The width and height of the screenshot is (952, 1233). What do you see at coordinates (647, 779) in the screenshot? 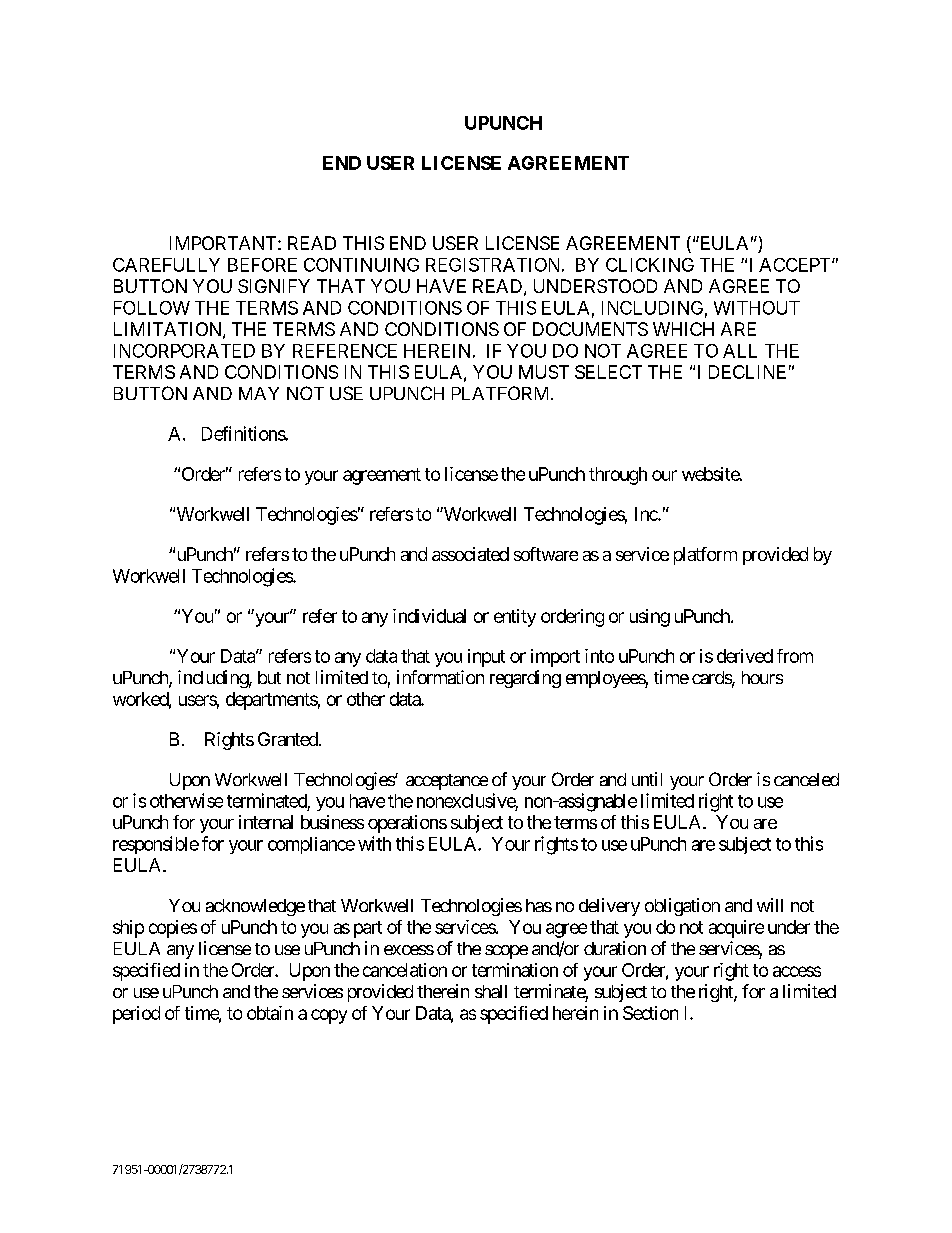
I see `until` at bounding box center [647, 779].
